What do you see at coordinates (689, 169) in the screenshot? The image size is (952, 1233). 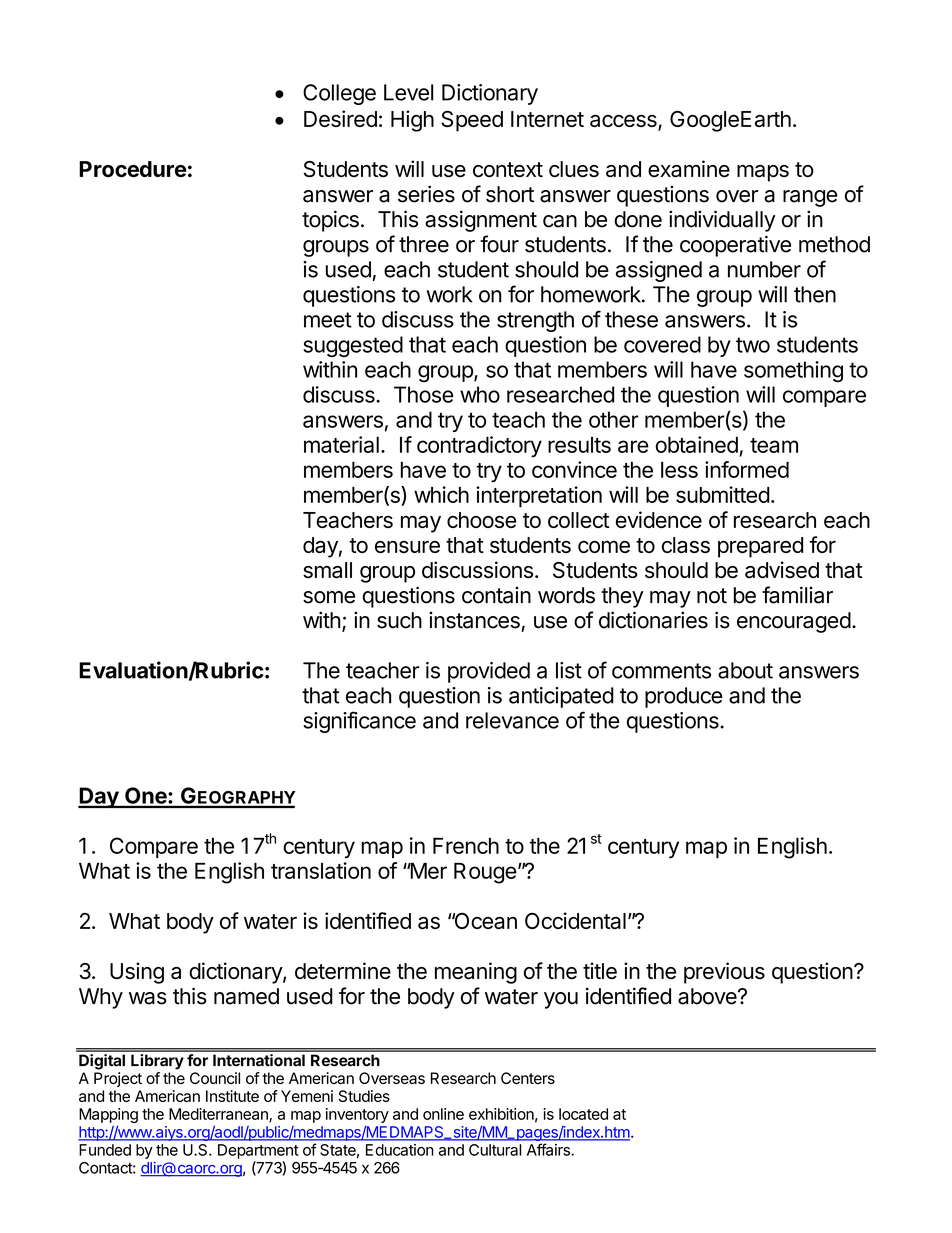 I see `examine` at bounding box center [689, 169].
